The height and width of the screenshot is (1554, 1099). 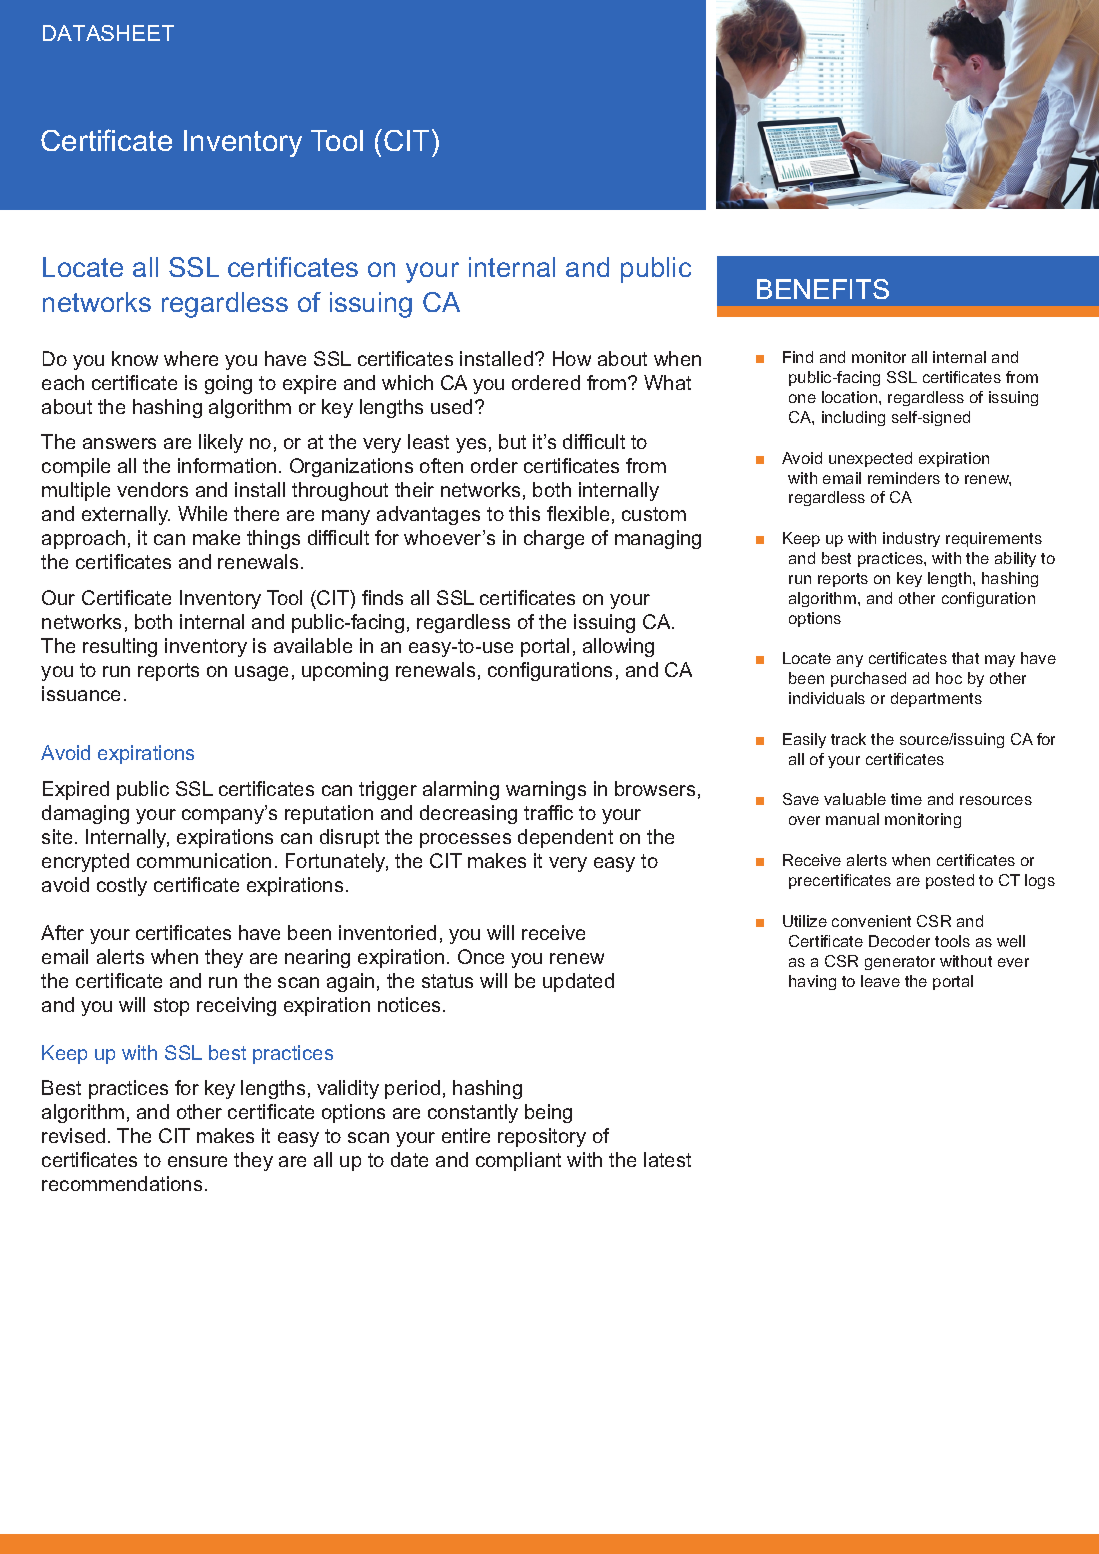 I want to click on allowing, so click(x=618, y=647).
